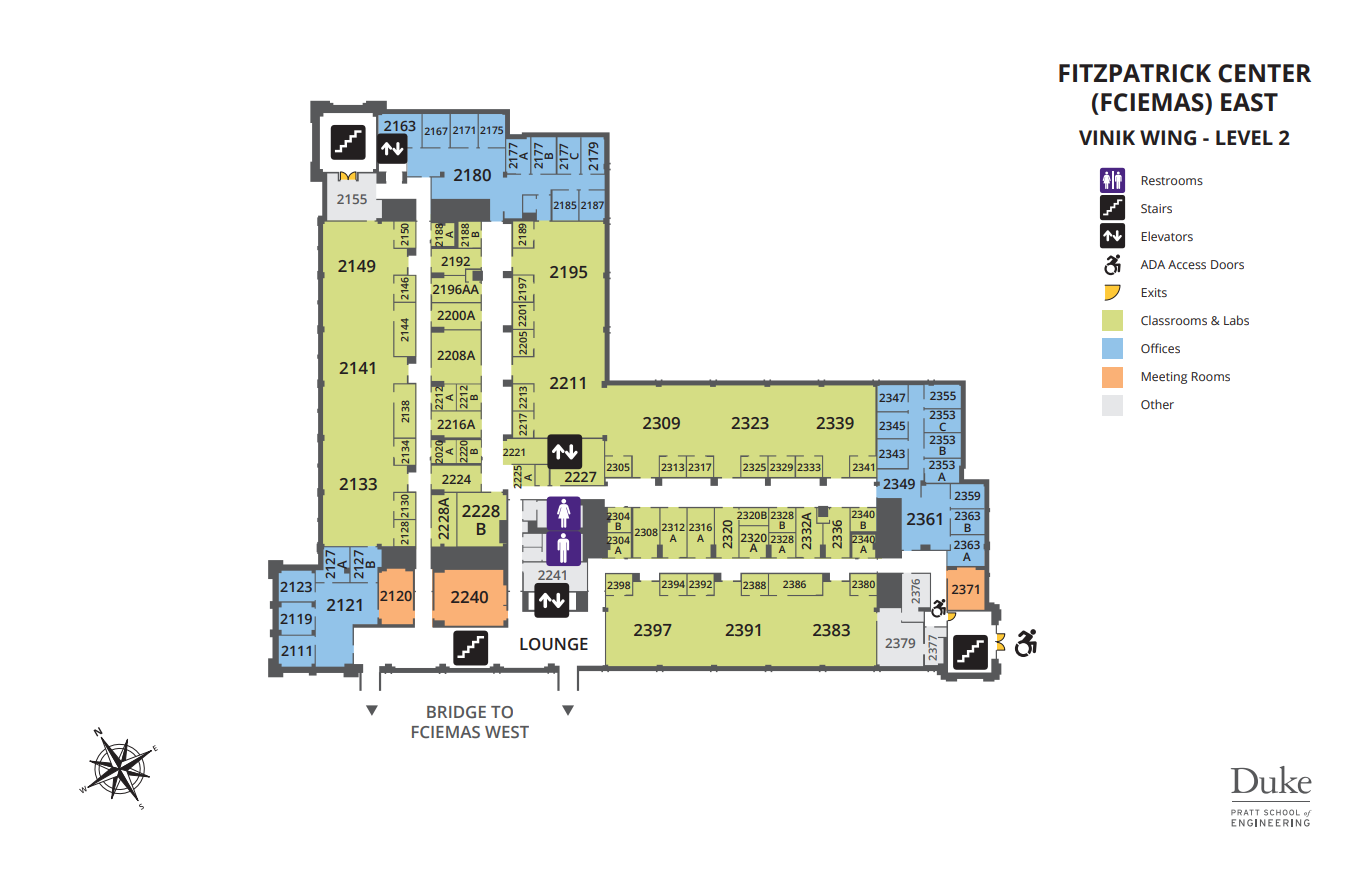 The image size is (1372, 887). What do you see at coordinates (554, 644) in the document?
I see `LOUNGE` at bounding box center [554, 644].
